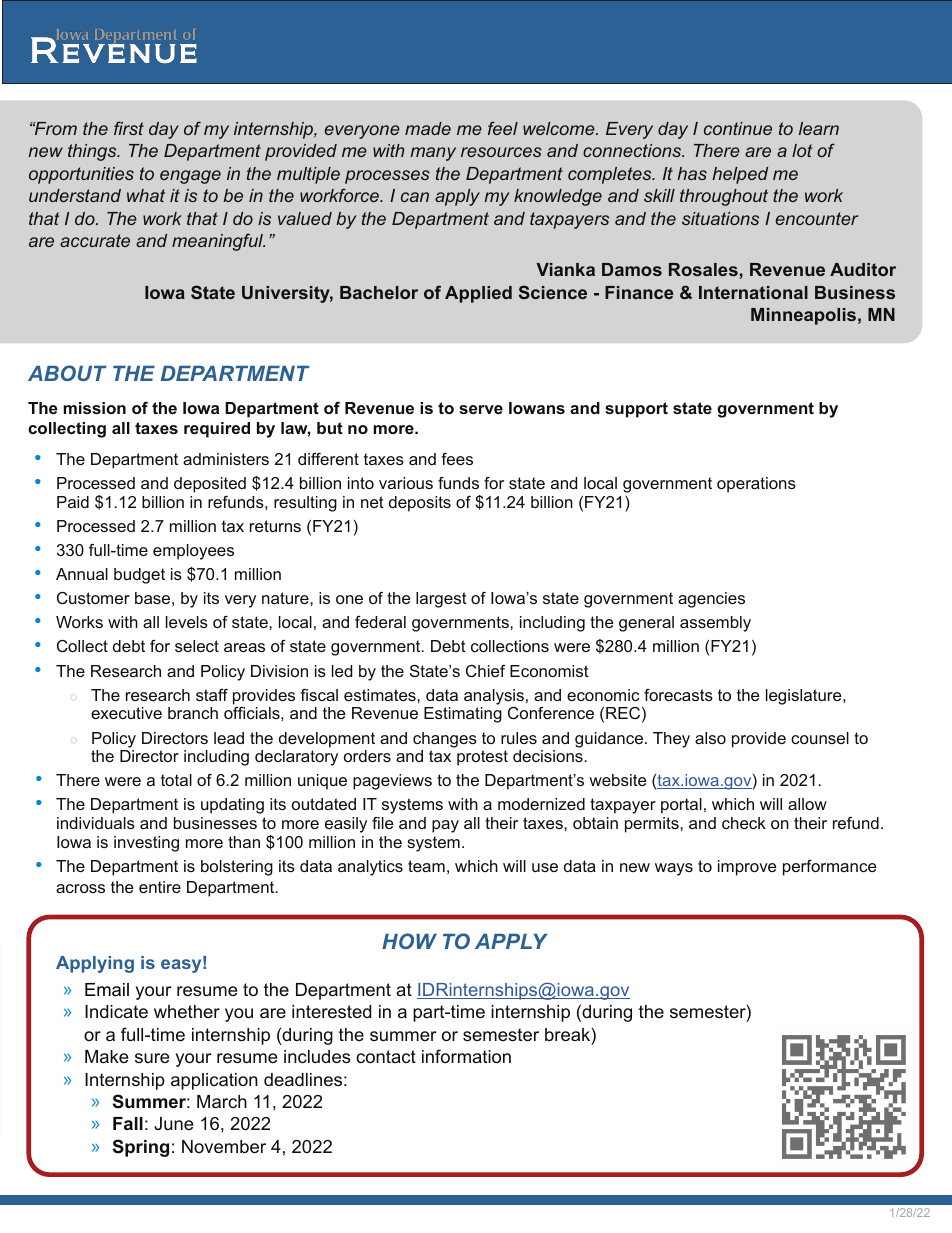 This page has height=1233, width=952. What do you see at coordinates (174, 1123) in the page?
I see `June` at bounding box center [174, 1123].
